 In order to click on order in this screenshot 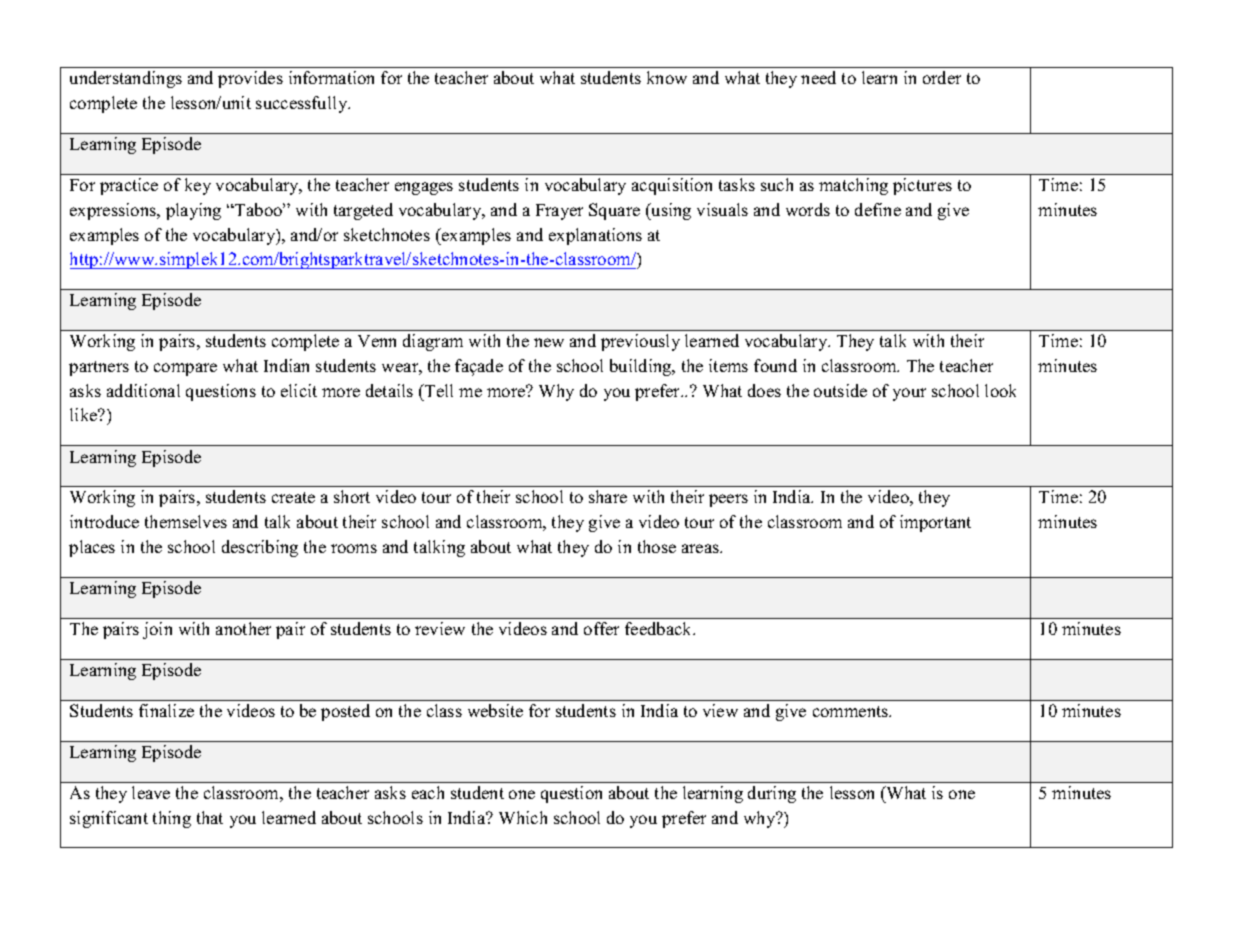, I will do `click(942, 77)`.
